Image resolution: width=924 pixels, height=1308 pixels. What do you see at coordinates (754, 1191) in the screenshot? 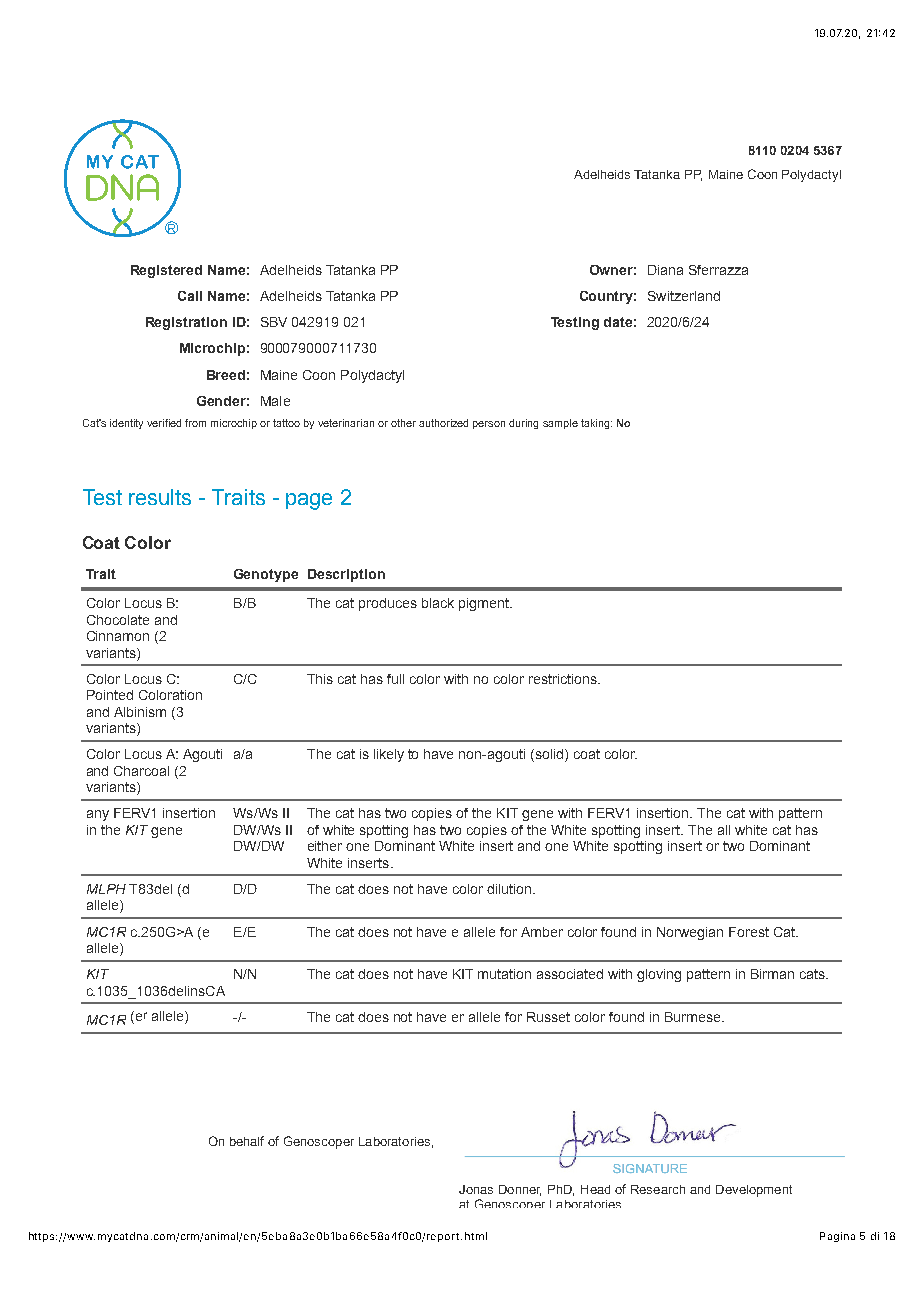
I see `Development` at bounding box center [754, 1191].
